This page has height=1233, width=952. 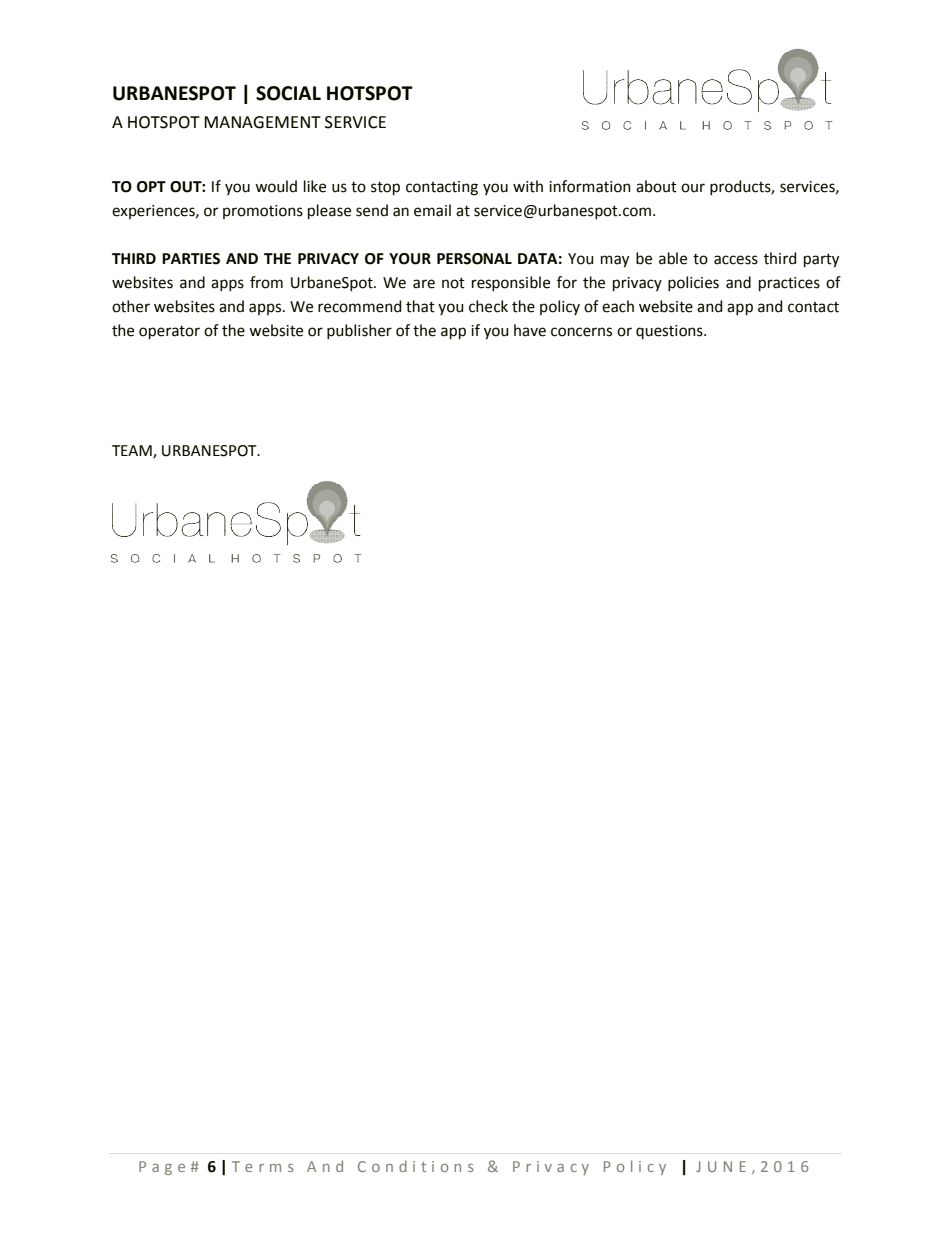 What do you see at coordinates (670, 332) in the page?
I see `questions` at bounding box center [670, 332].
